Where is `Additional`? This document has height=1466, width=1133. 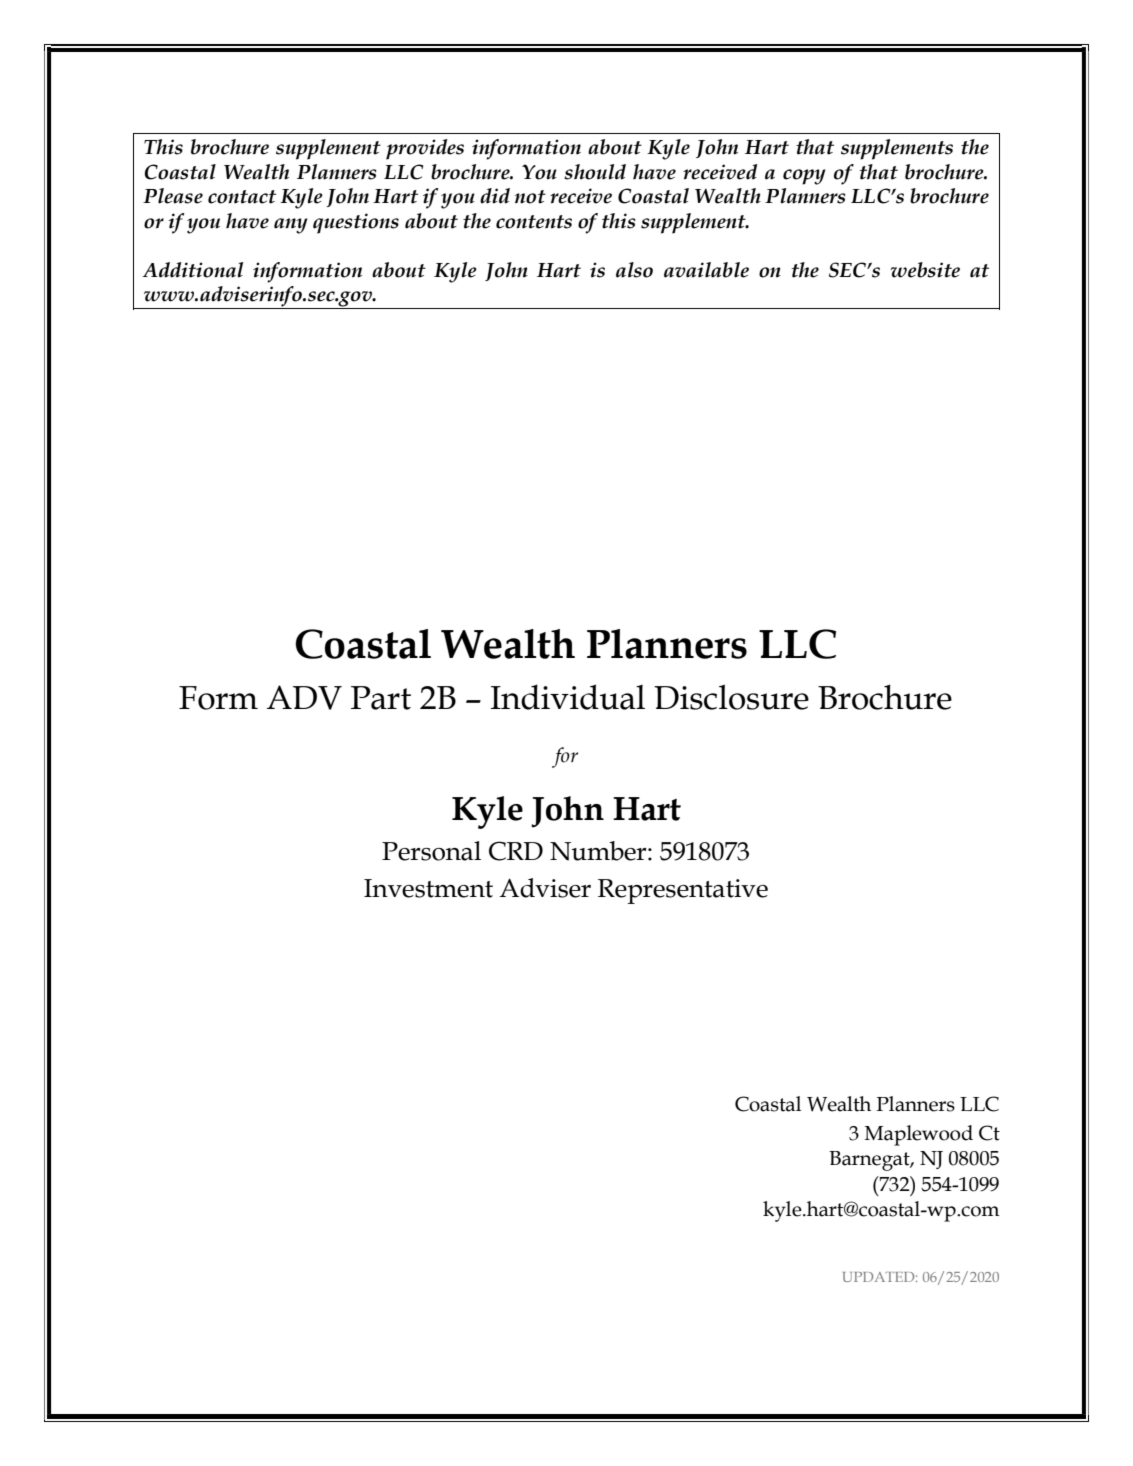 Additional is located at coordinates (192, 270).
